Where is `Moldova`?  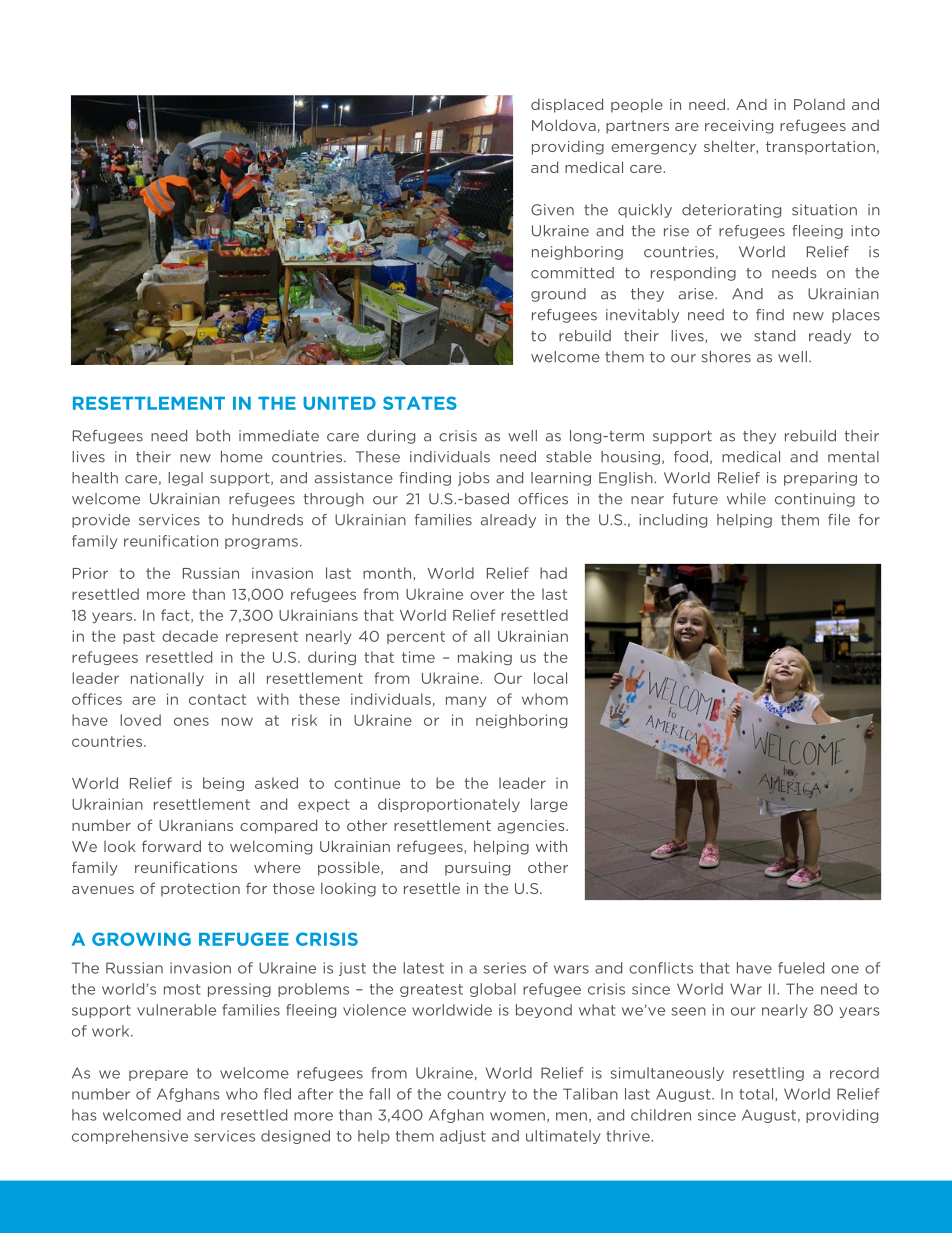
Moldova is located at coordinates (565, 126).
